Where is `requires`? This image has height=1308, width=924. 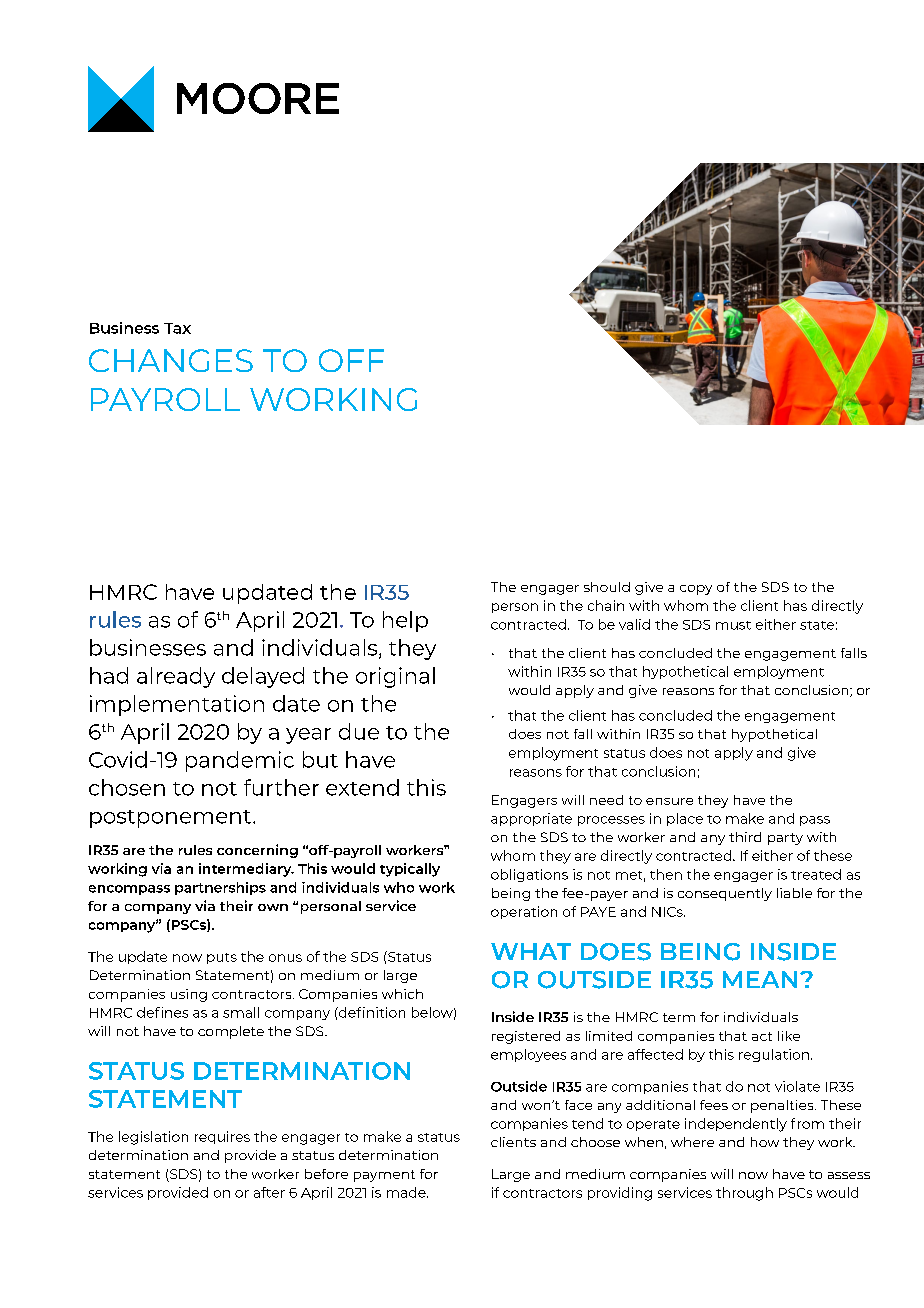
requires is located at coordinates (222, 1137).
